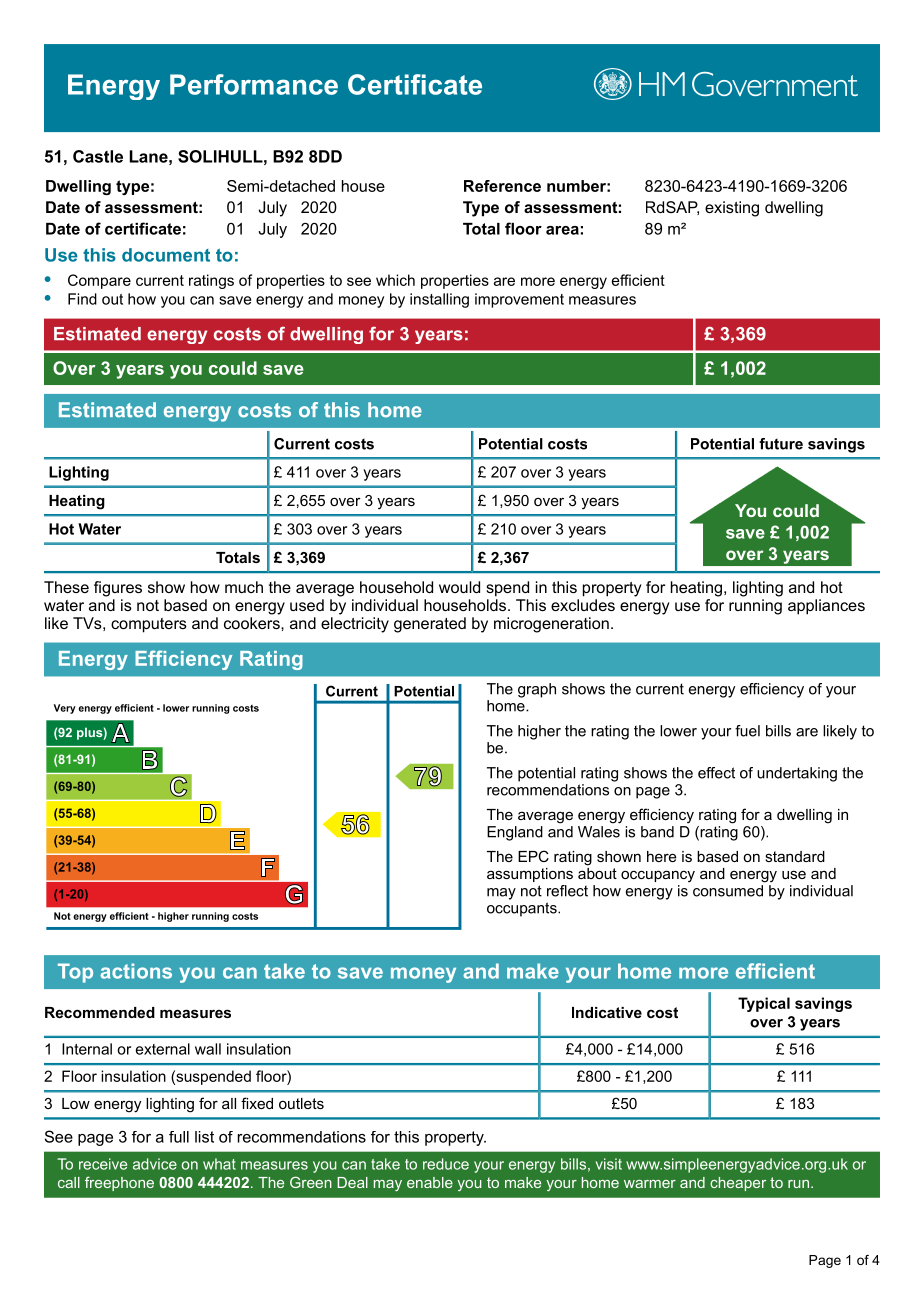 The width and height of the page is (924, 1308). I want to click on installing, so click(439, 300).
